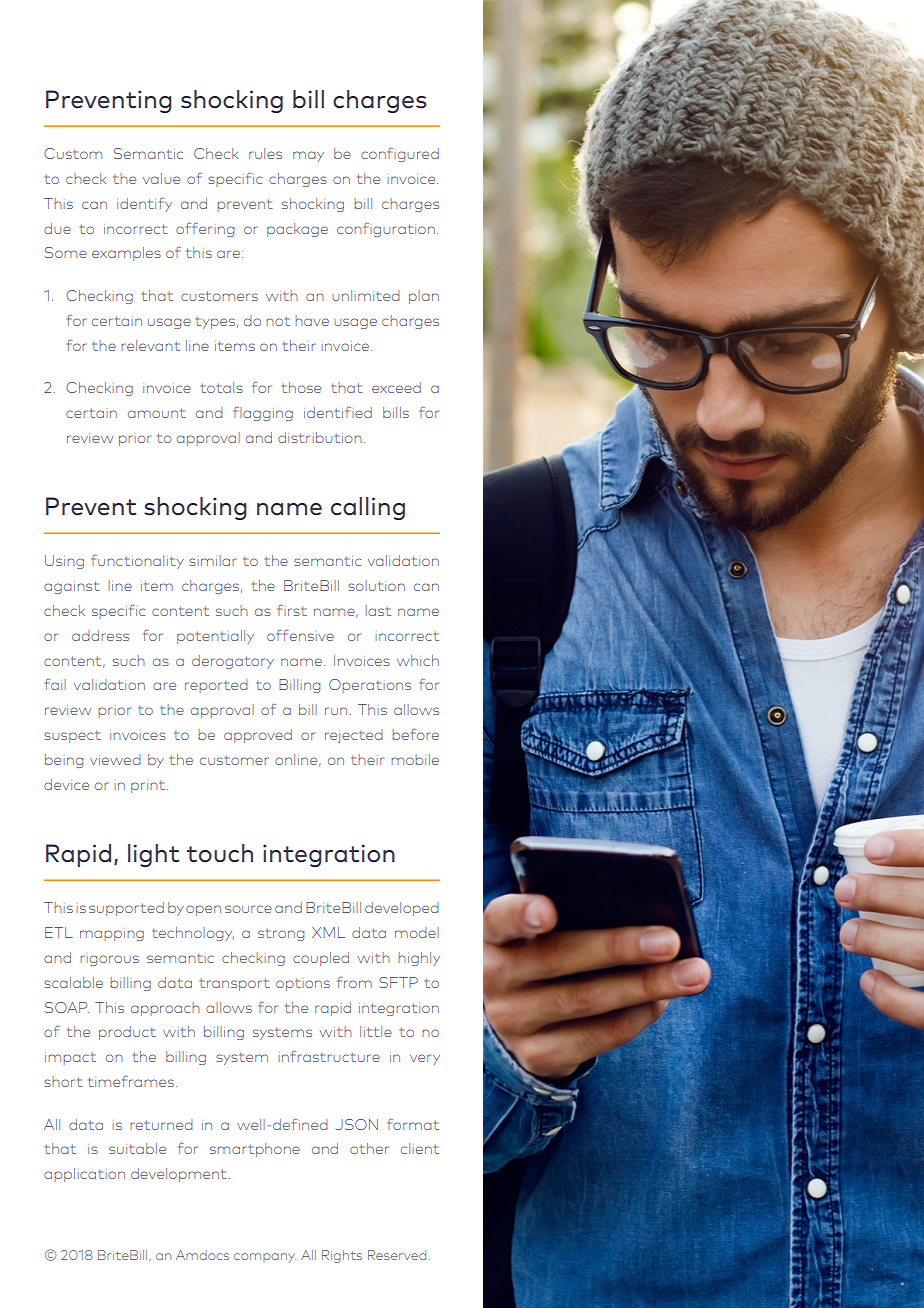 This image has height=1308, width=924. What do you see at coordinates (84, 1175) in the image?
I see `application` at bounding box center [84, 1175].
